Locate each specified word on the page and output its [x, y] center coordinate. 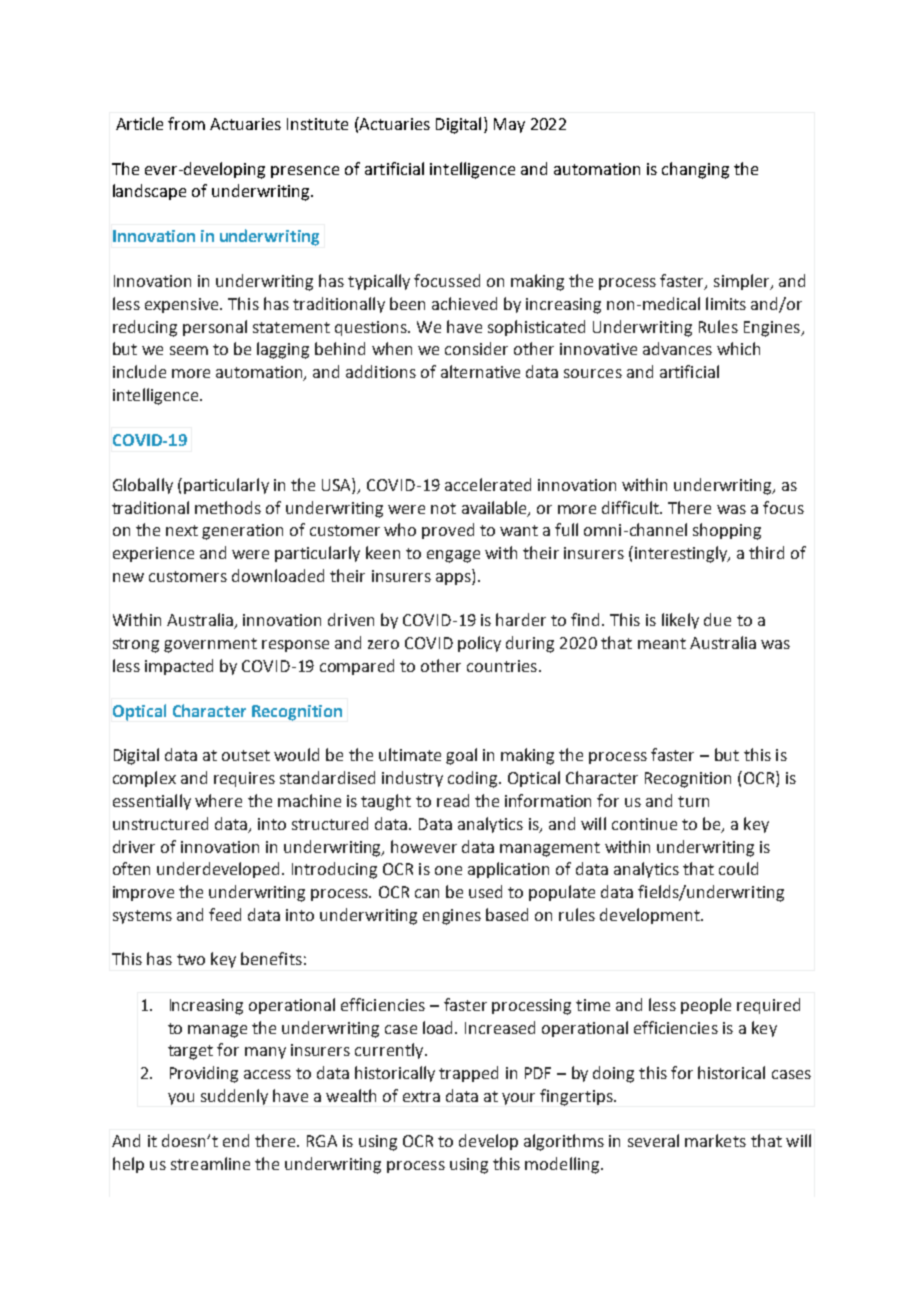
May [509, 125]
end [236, 1140]
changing [695, 170]
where [218, 800]
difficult [632, 507]
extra [421, 1096]
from [186, 123]
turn [693, 801]
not [443, 508]
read [453, 800]
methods [228, 507]
